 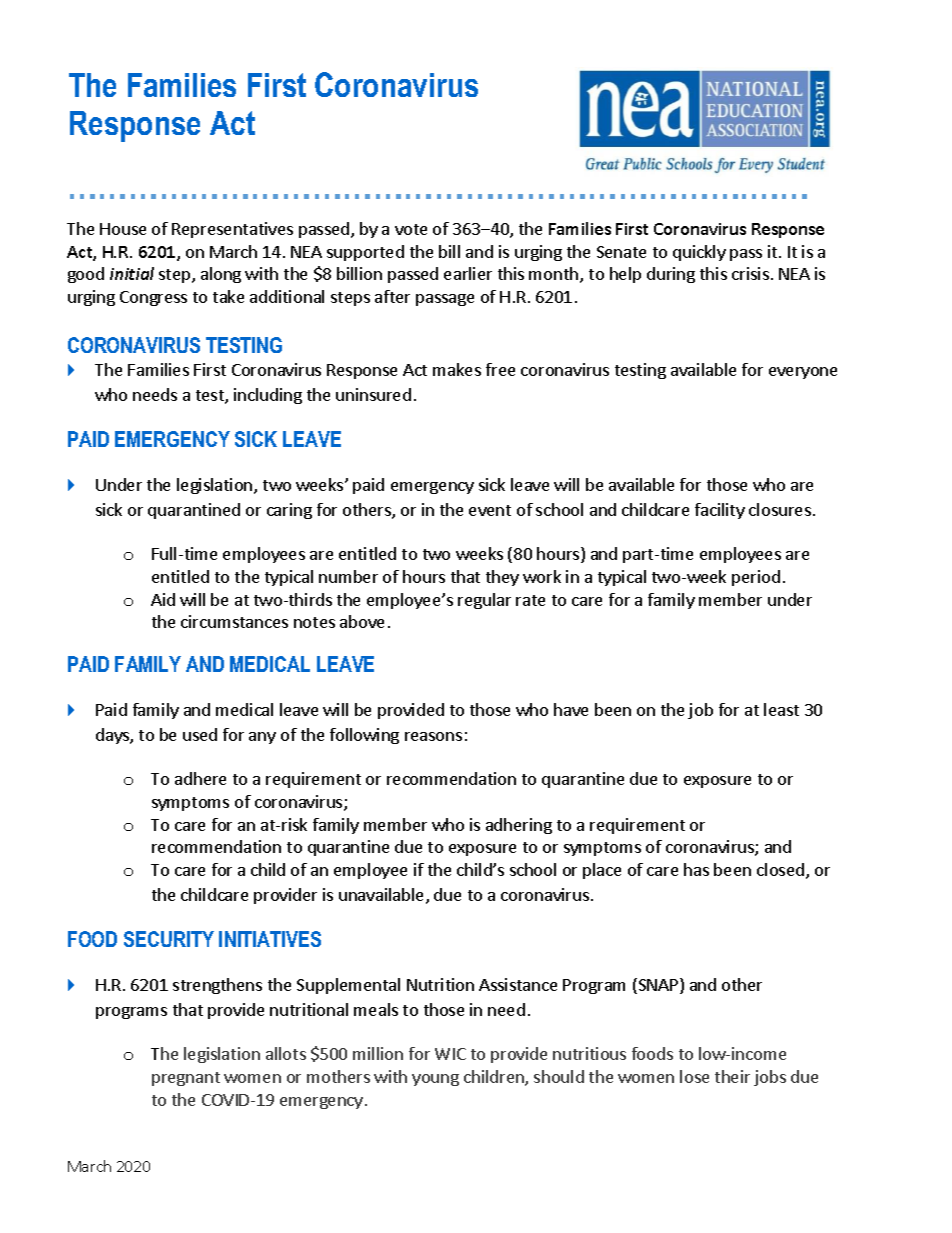 What do you see at coordinates (720, 511) in the screenshot?
I see `facility` at bounding box center [720, 511].
